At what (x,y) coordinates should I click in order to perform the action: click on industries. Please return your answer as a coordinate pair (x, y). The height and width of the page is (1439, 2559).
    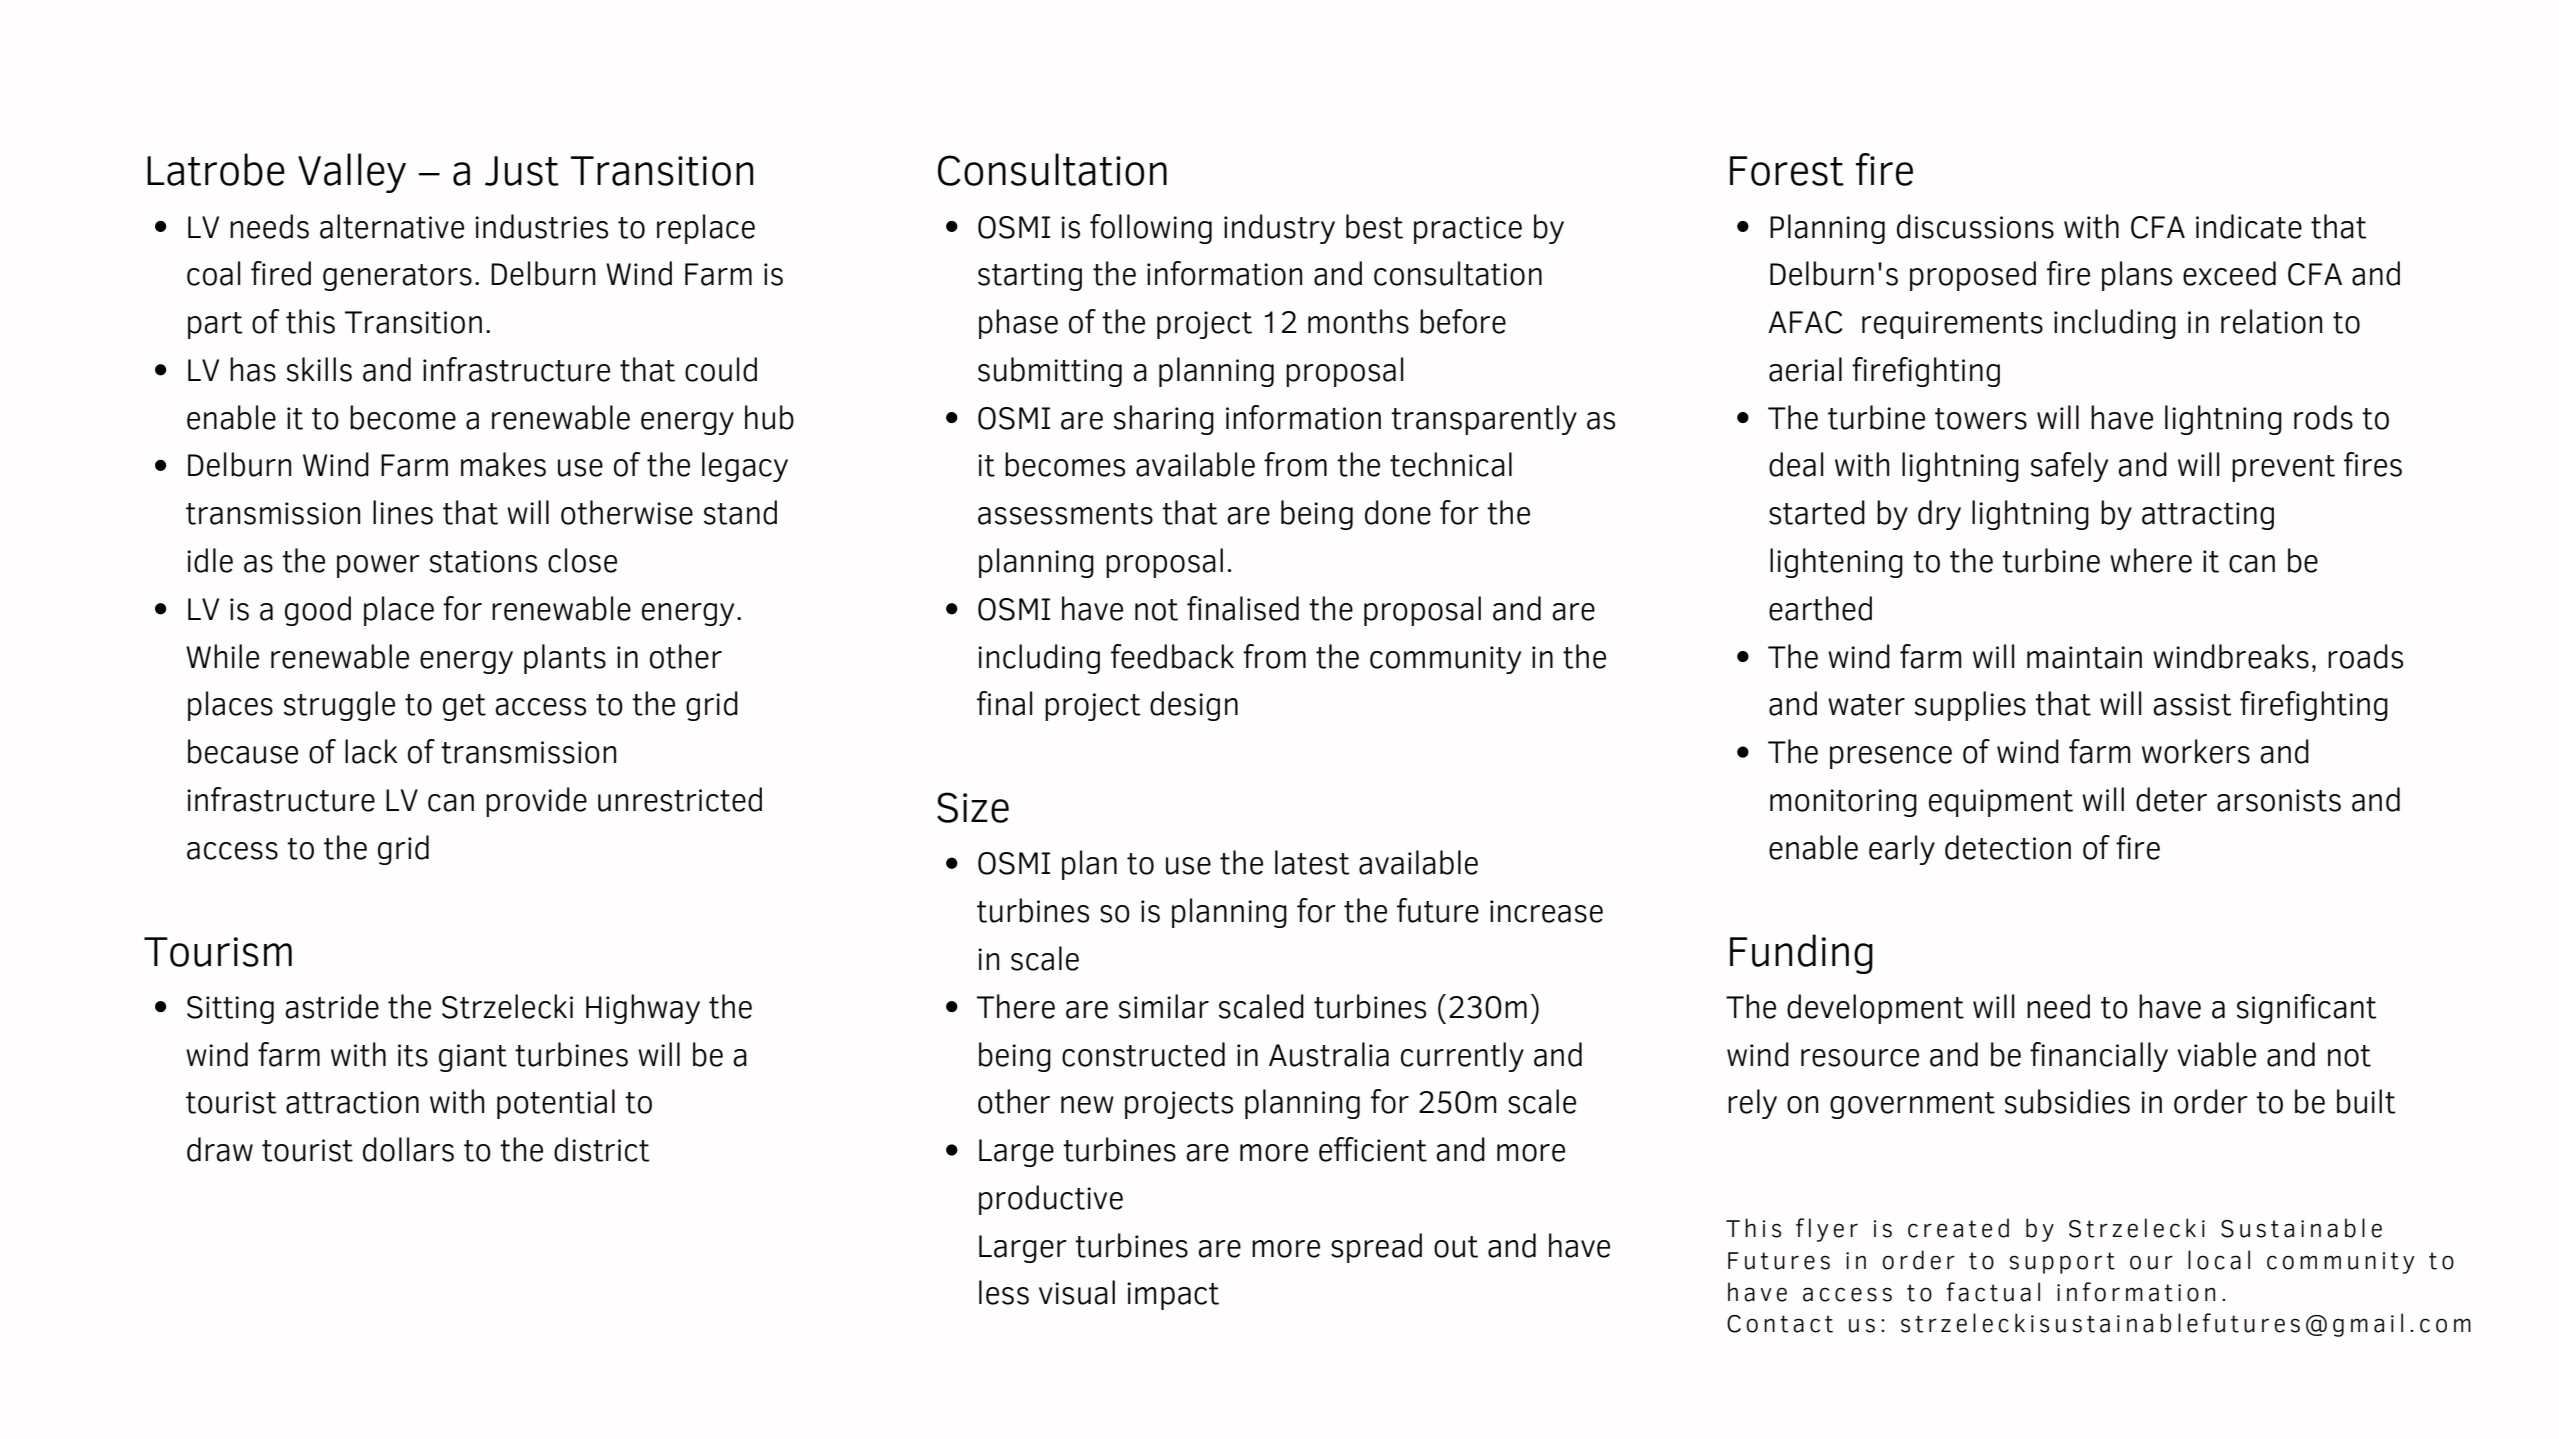
    Looking at the image, I should click on (541, 226).
